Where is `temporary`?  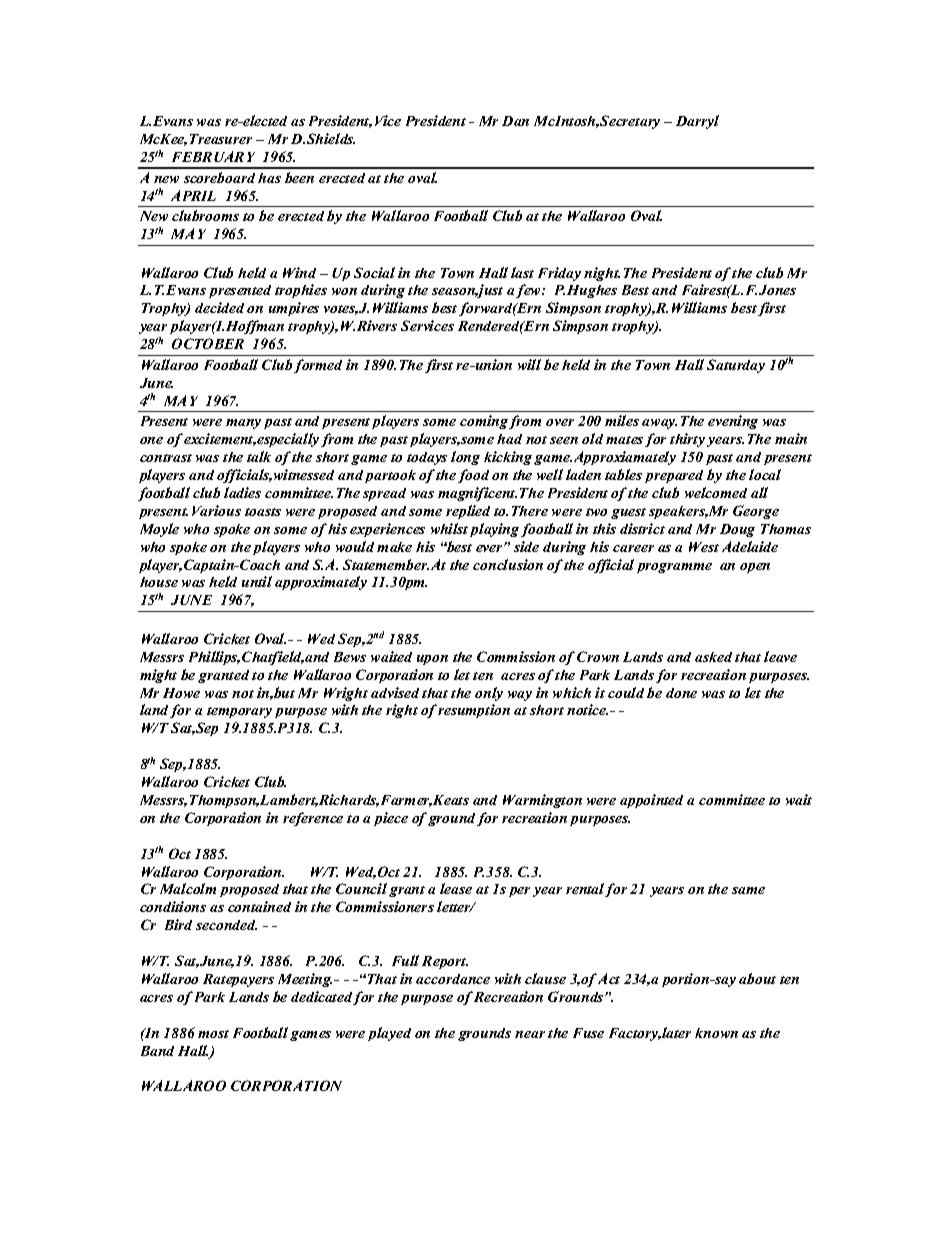 temporary is located at coordinates (239, 712).
